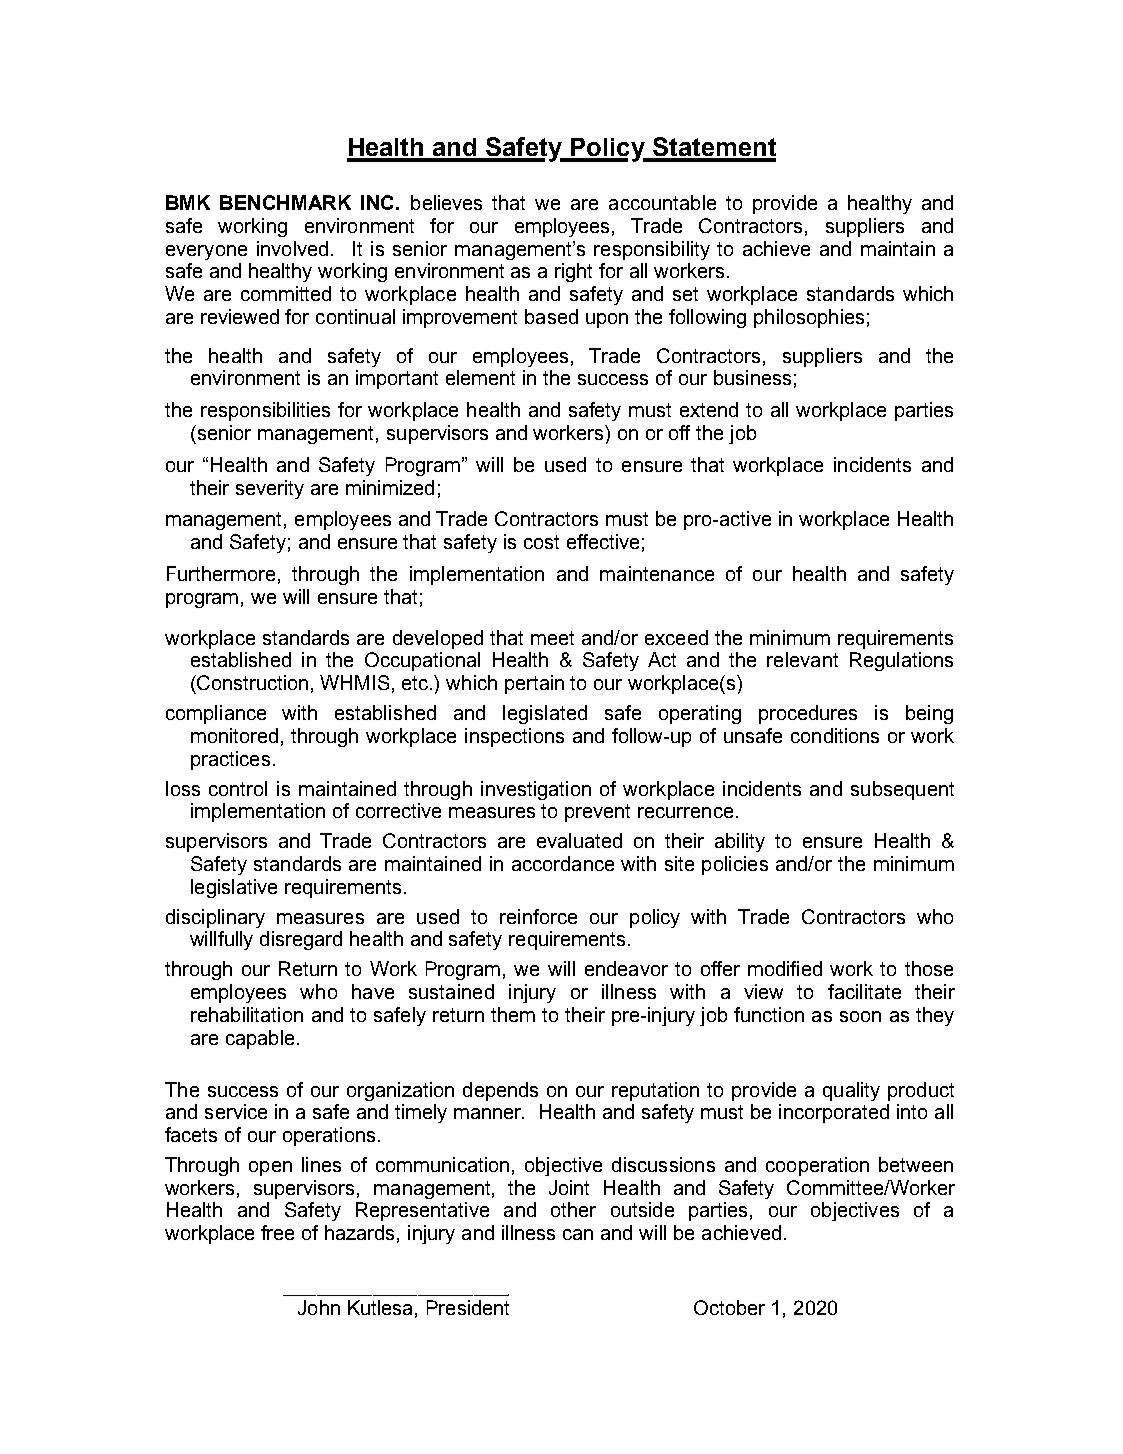 This page has width=1123, height=1454. I want to click on inspections, so click(514, 737).
